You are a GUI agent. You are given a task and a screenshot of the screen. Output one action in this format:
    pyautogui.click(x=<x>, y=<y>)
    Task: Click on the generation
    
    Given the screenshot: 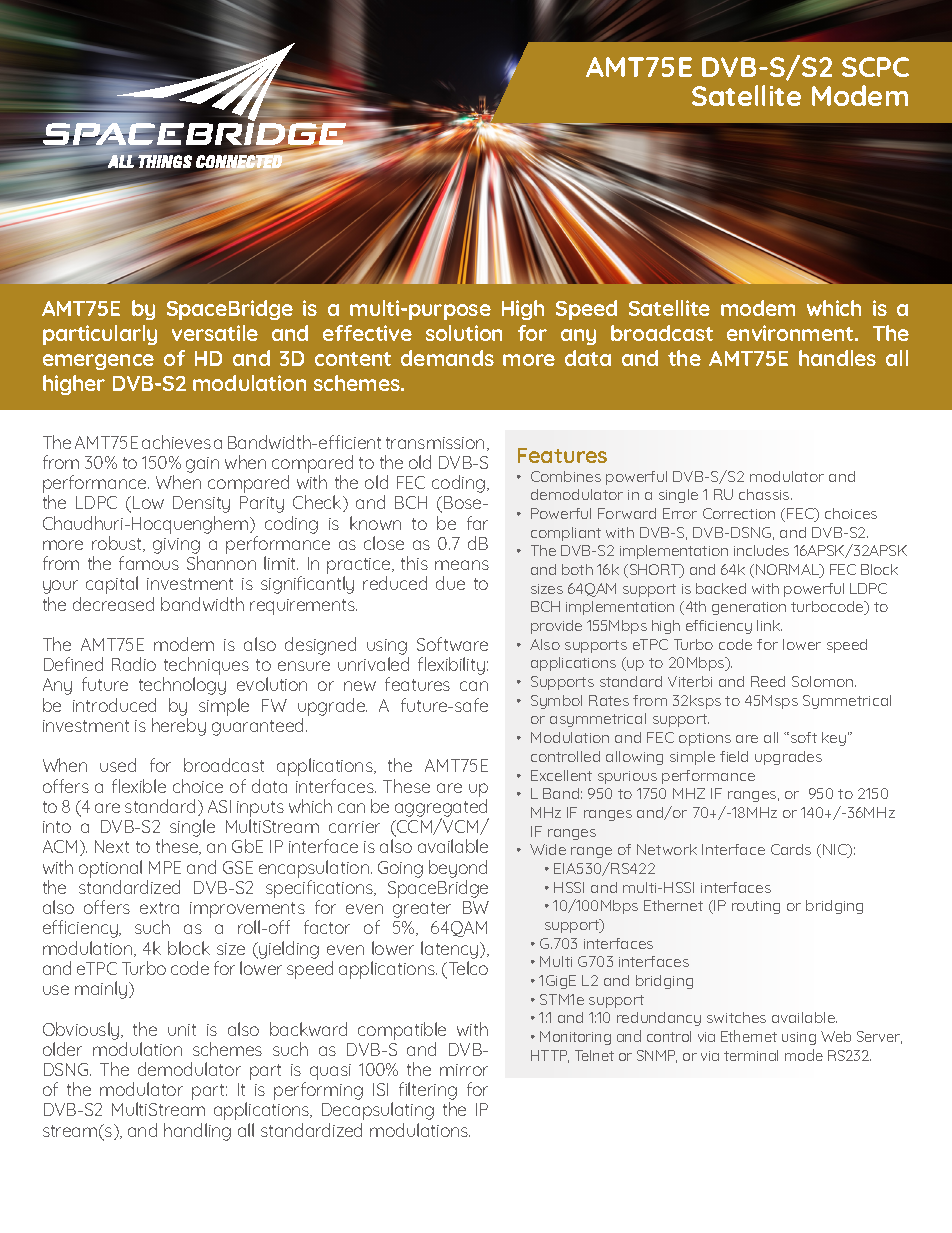 What is the action you would take?
    pyautogui.click(x=749, y=608)
